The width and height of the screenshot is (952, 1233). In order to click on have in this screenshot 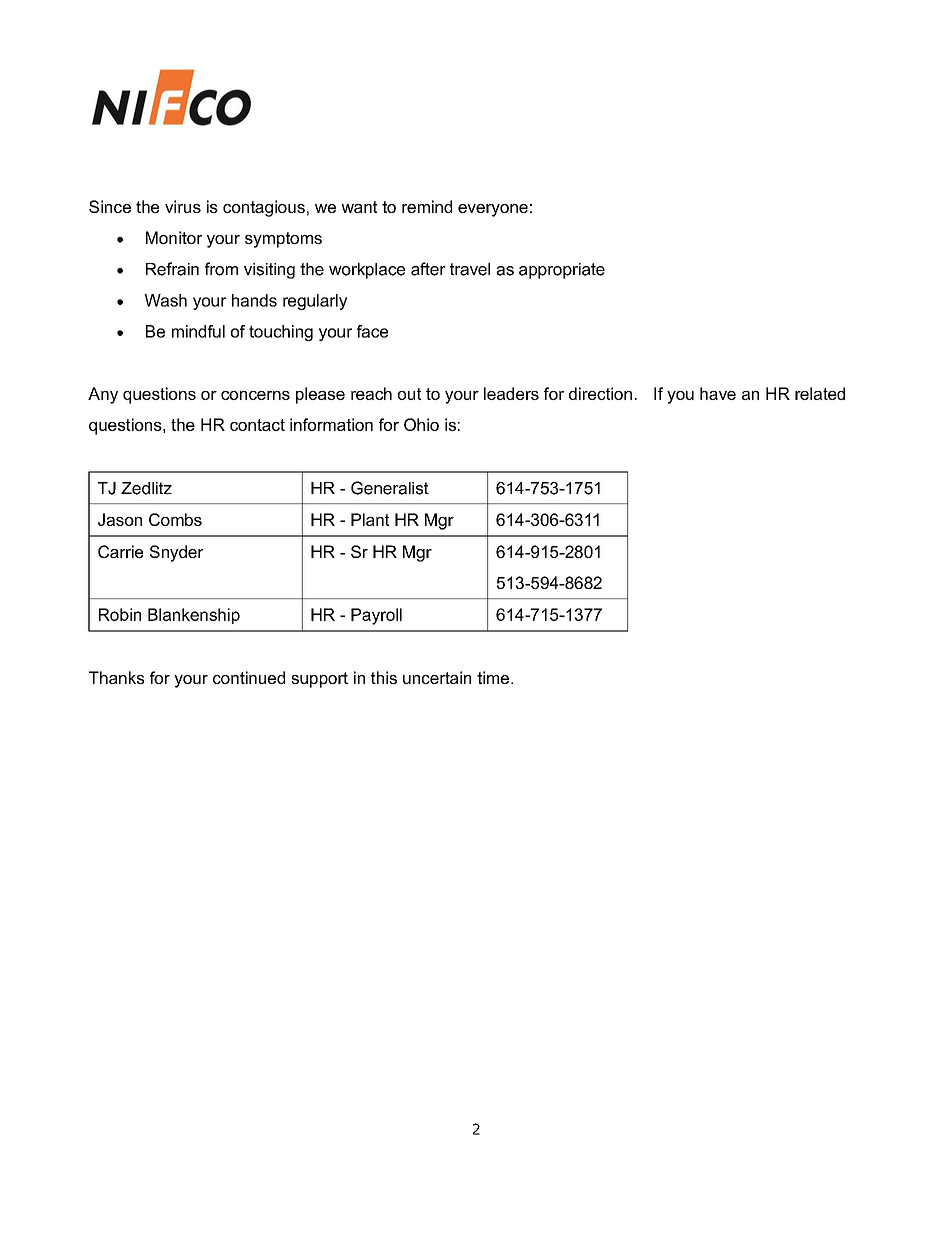, I will do `click(718, 393)`.
